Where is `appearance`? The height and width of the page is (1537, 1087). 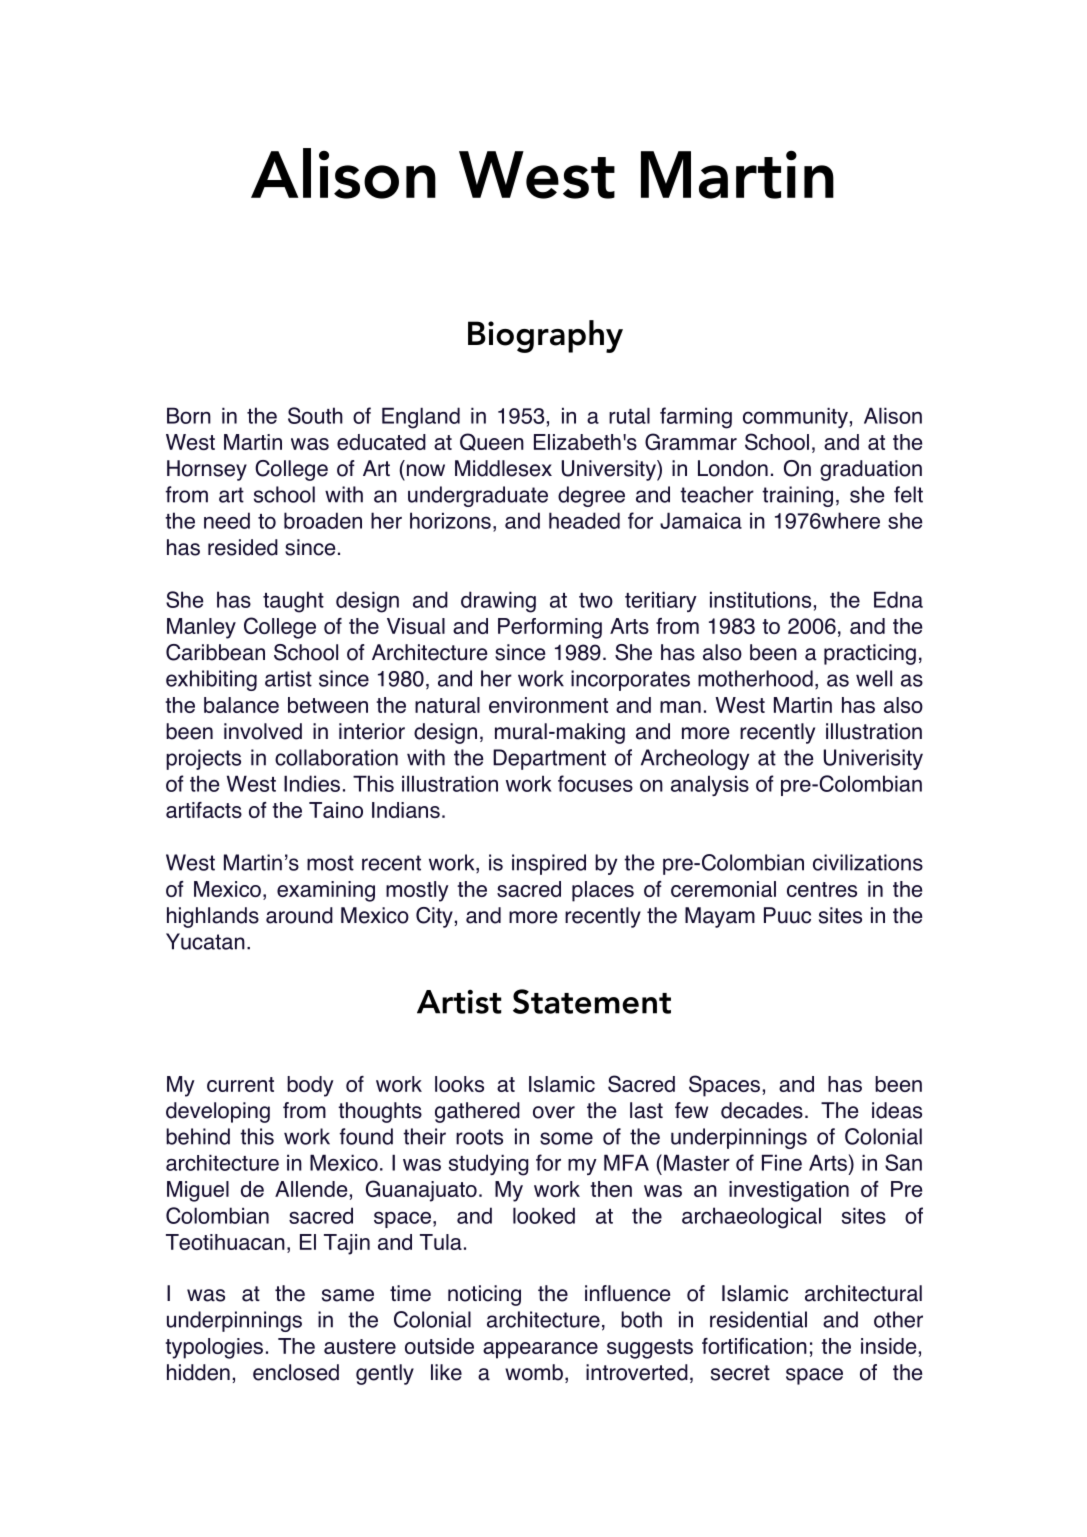
appearance is located at coordinates (540, 1350).
